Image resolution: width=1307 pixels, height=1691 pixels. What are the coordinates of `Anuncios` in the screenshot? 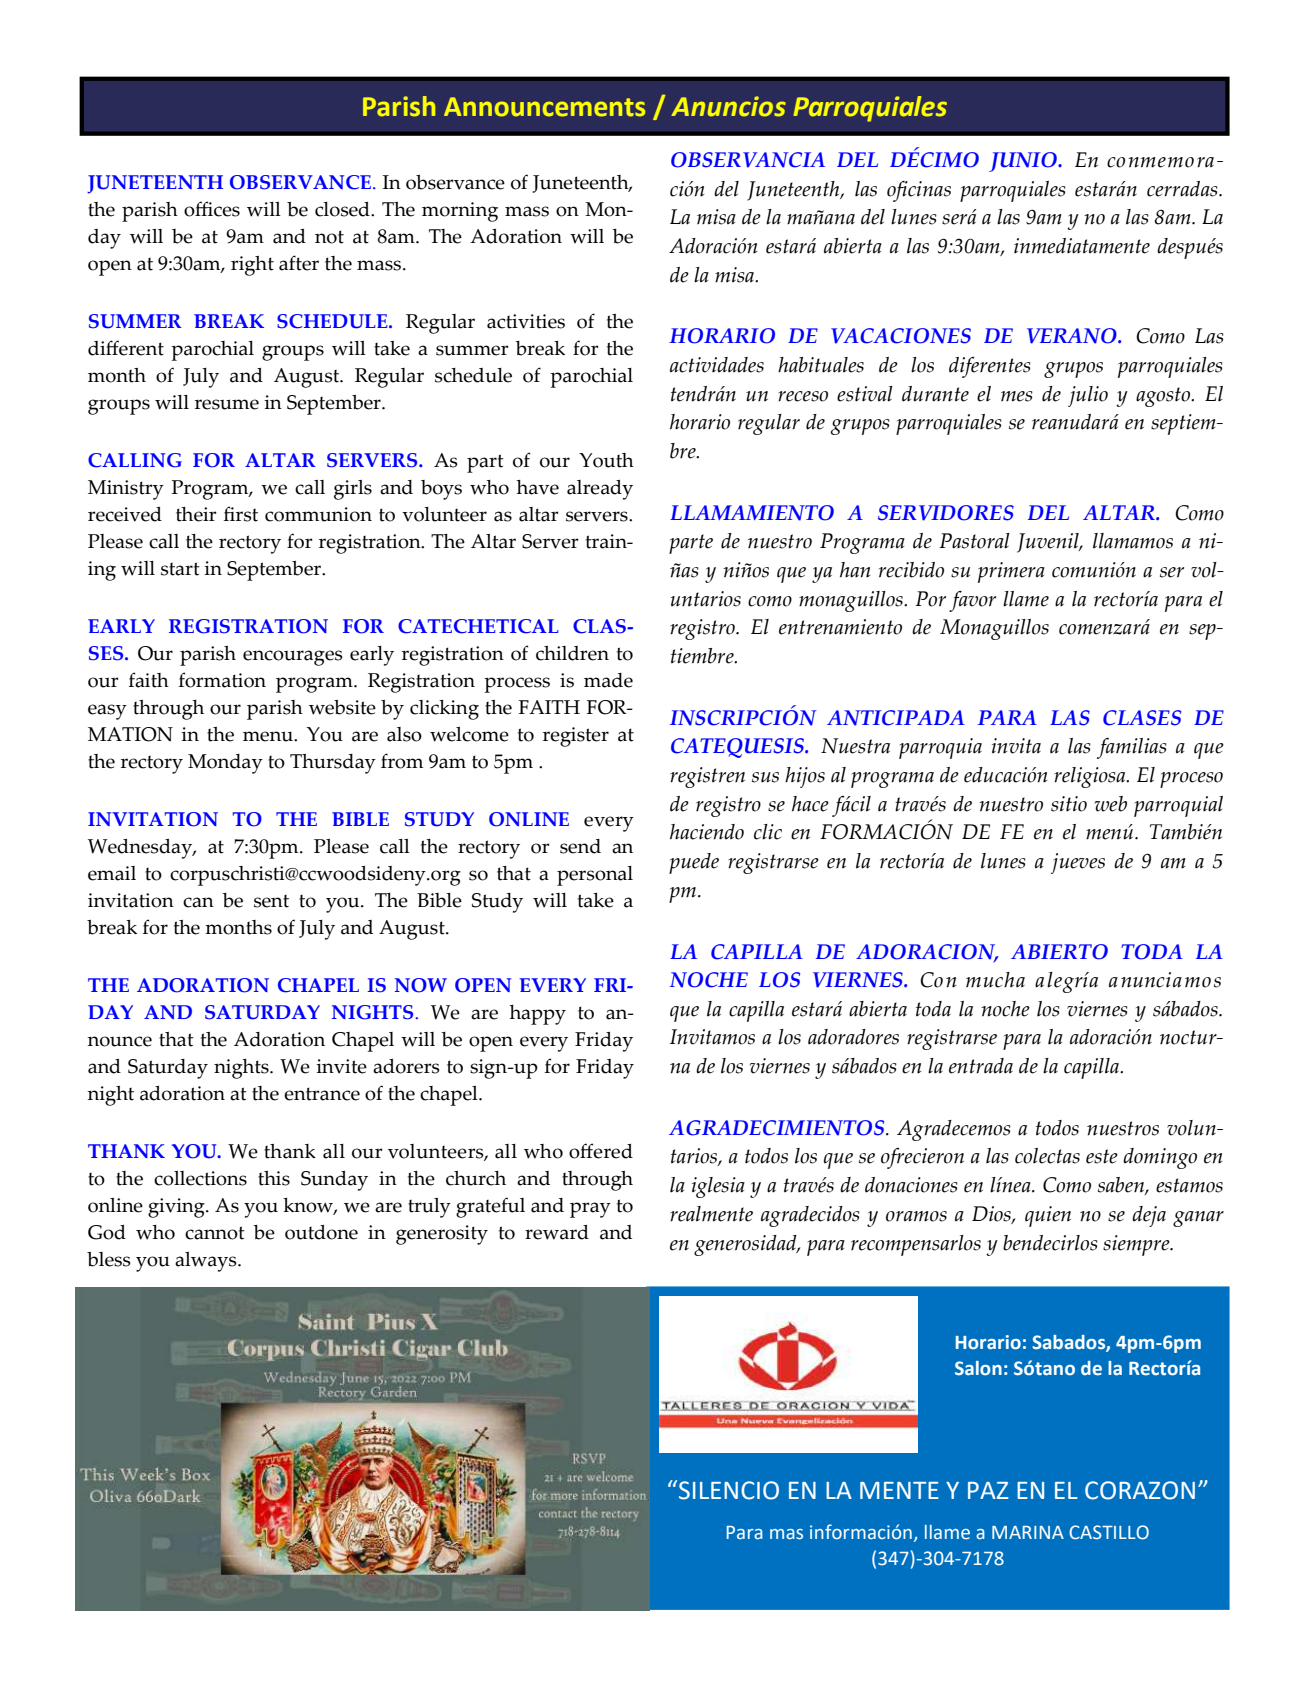 It's located at (728, 106).
